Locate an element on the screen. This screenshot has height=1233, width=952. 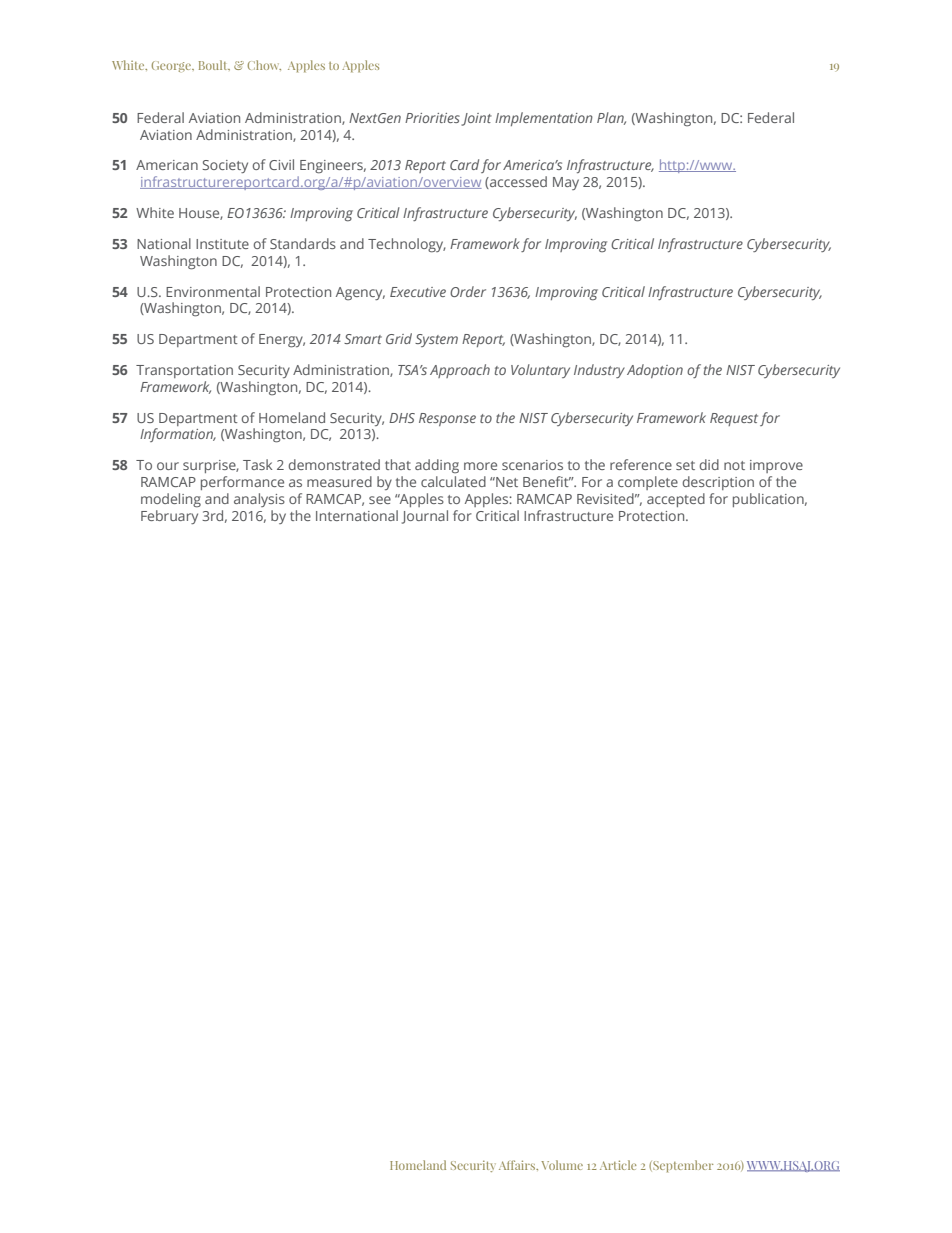
Implementation is located at coordinates (544, 119).
